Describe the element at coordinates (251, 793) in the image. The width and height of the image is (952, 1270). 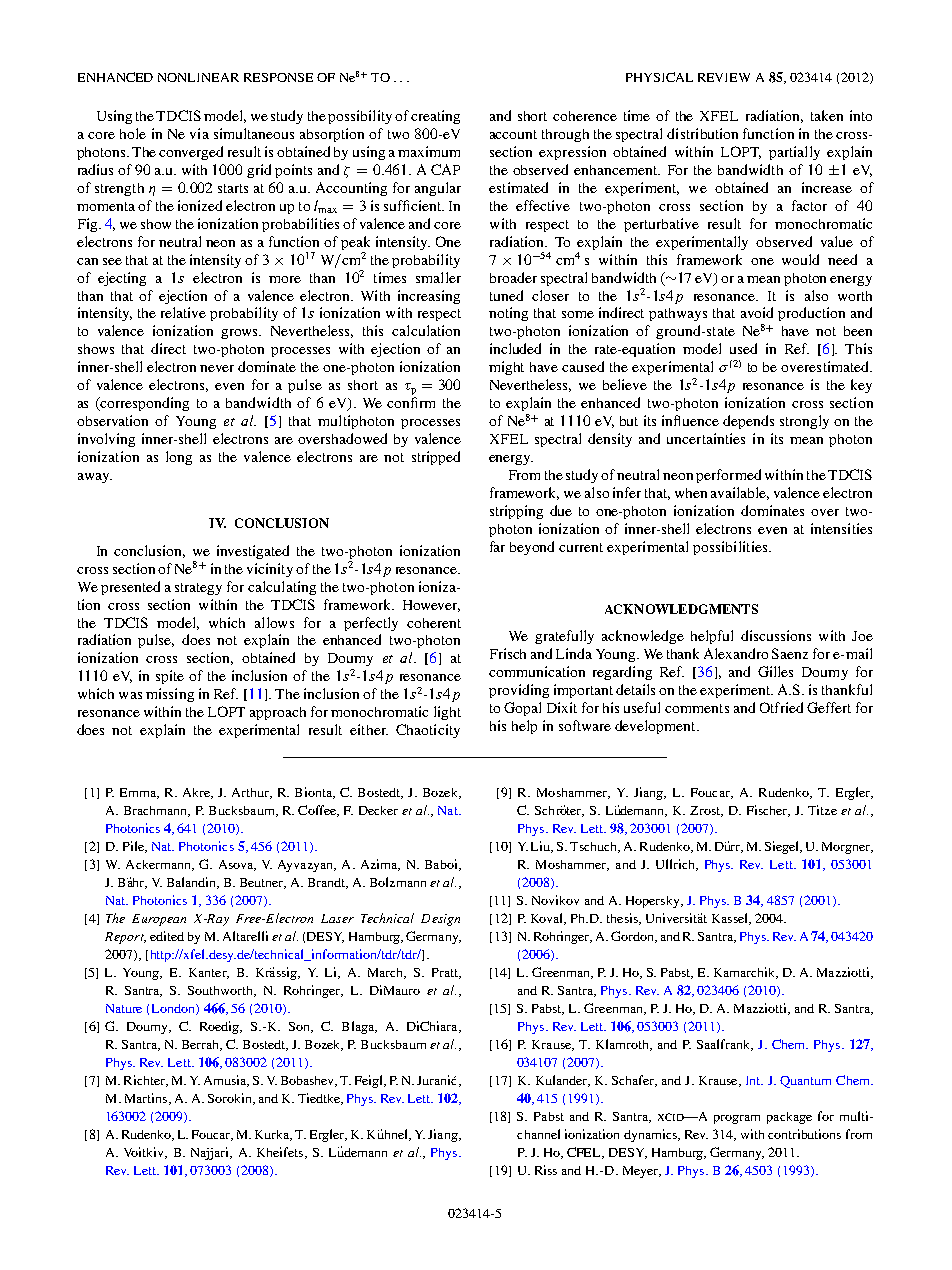
I see `Arthur` at that location.
